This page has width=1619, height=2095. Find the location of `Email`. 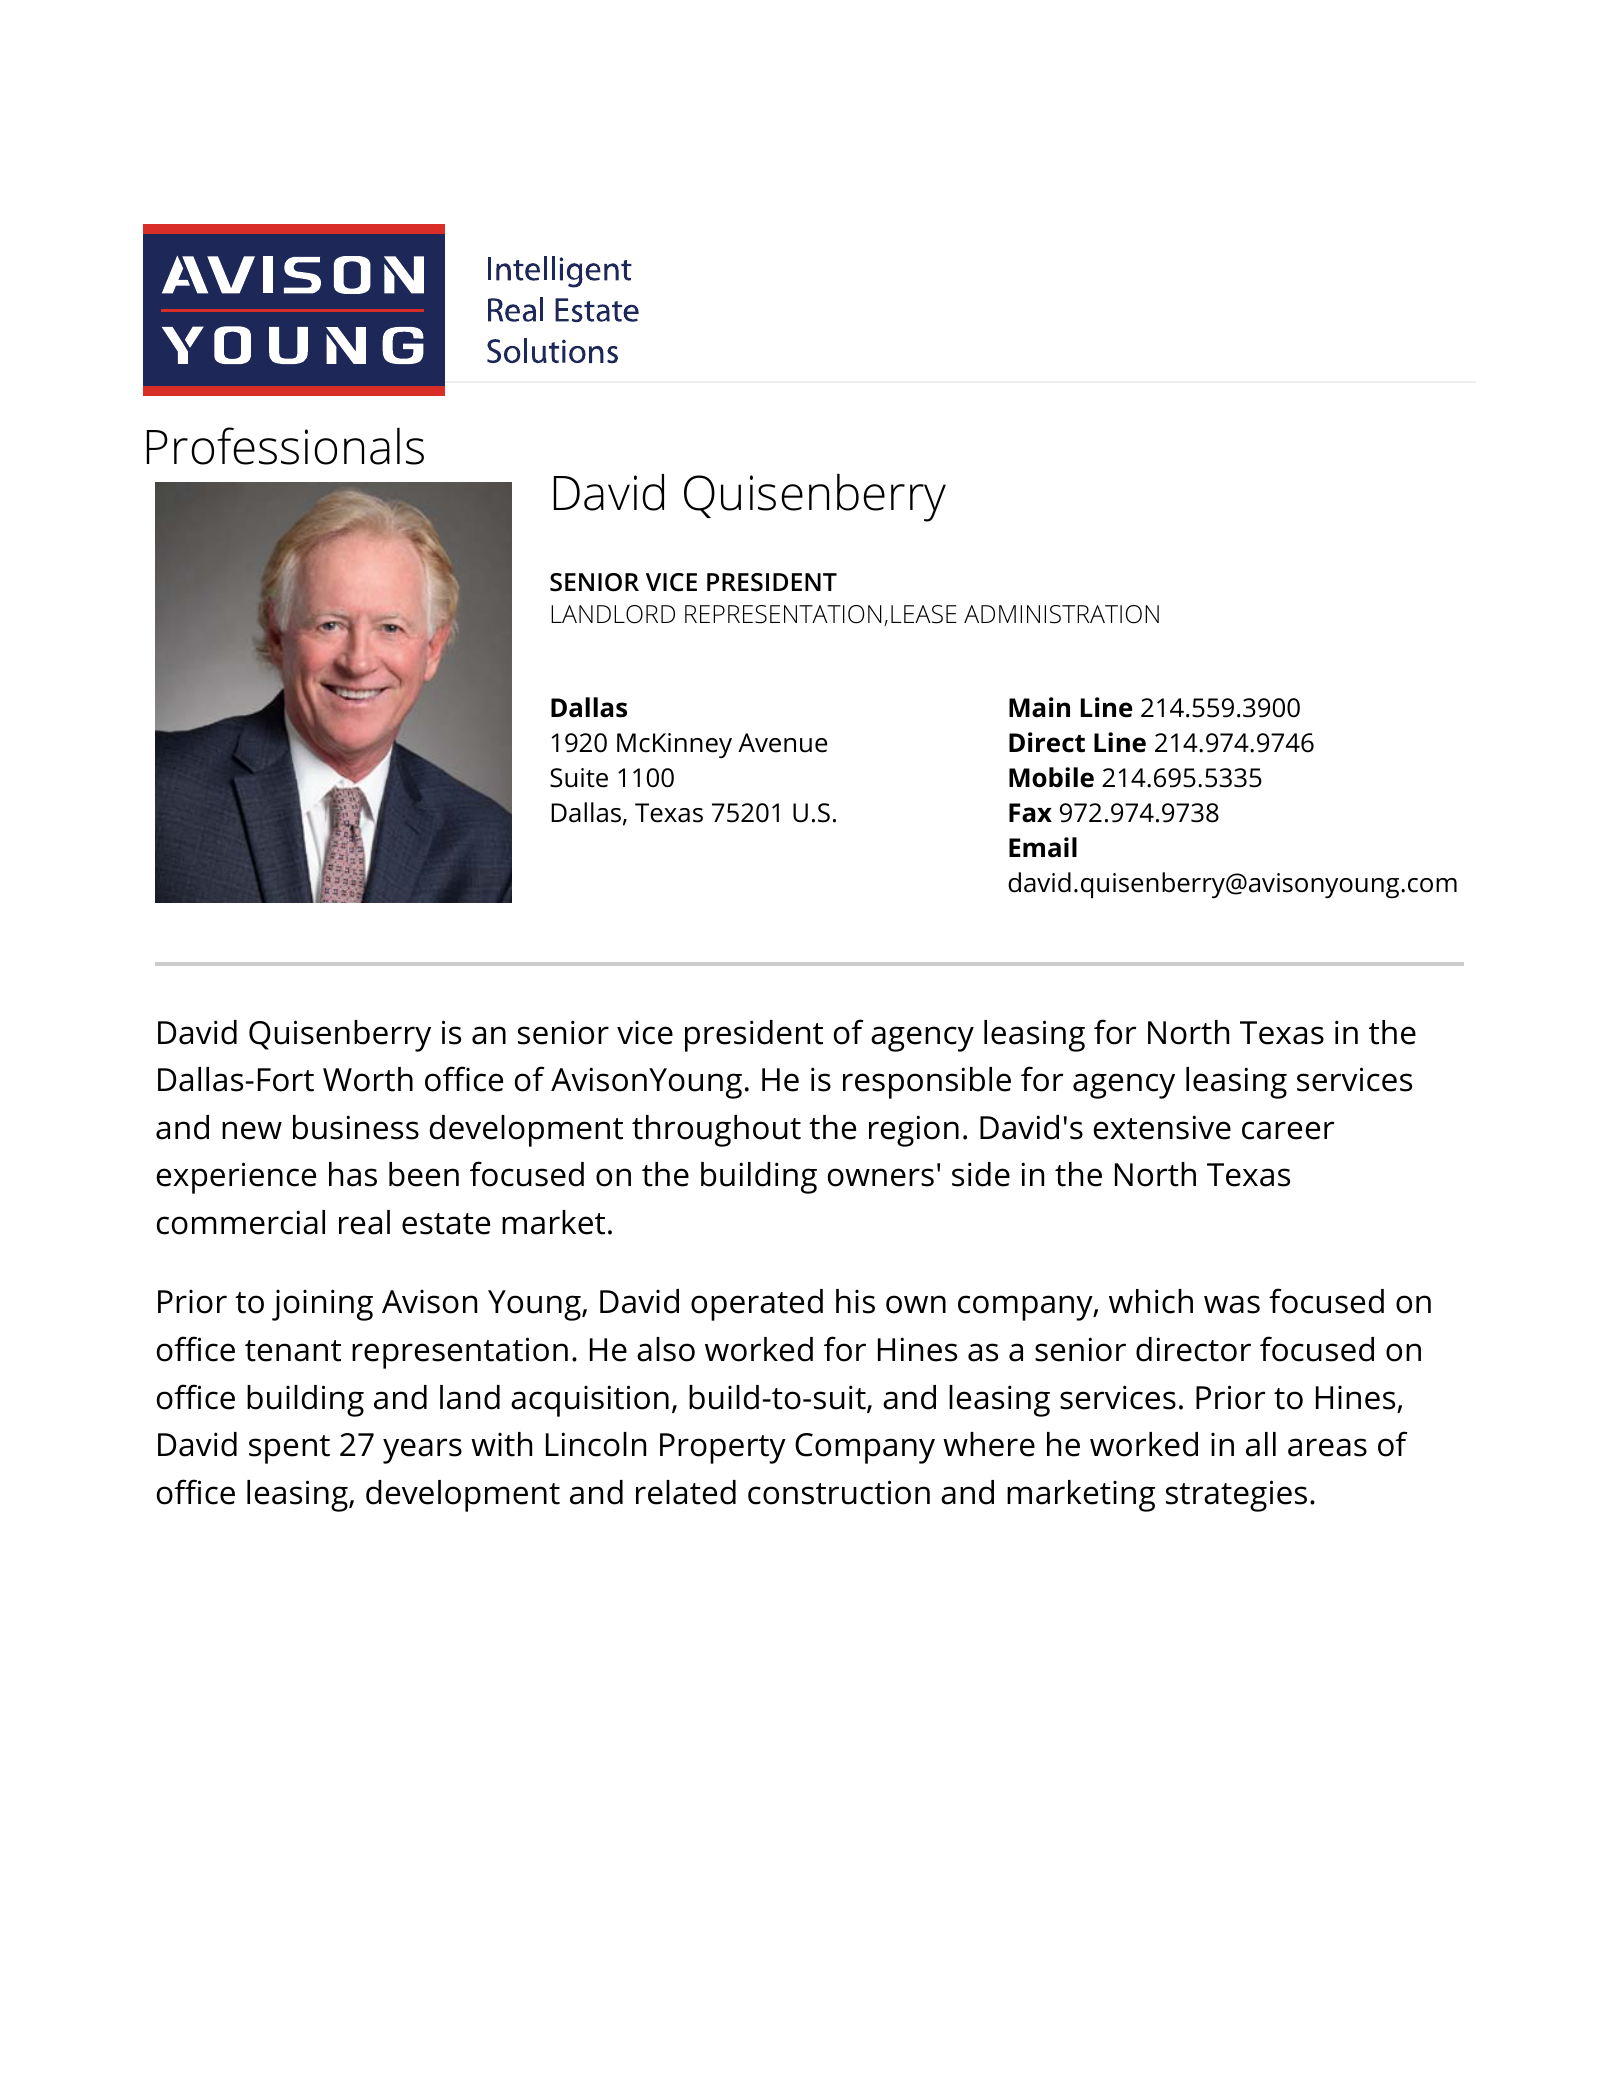

Email is located at coordinates (1043, 847).
